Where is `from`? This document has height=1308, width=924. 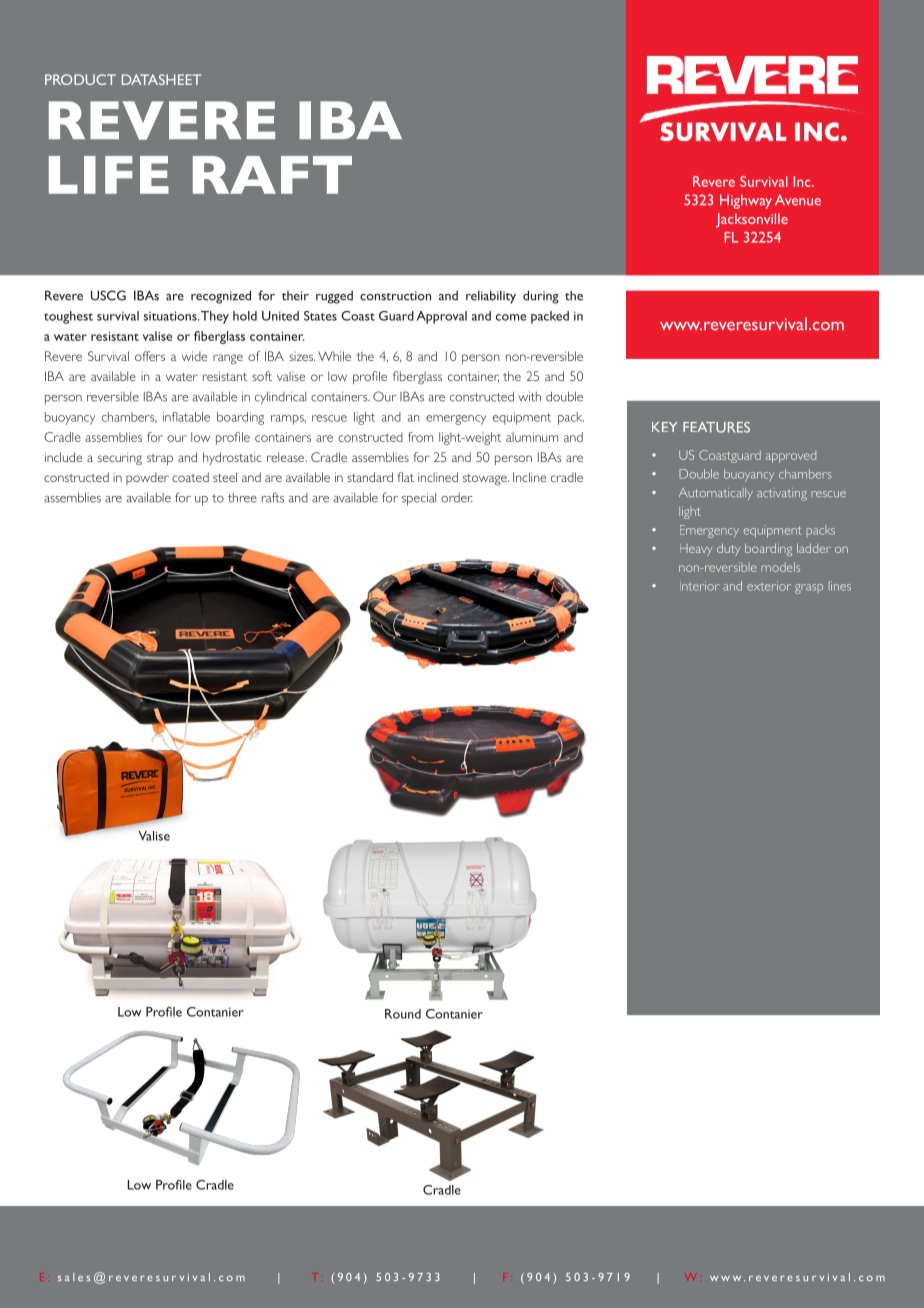
from is located at coordinates (420, 437).
